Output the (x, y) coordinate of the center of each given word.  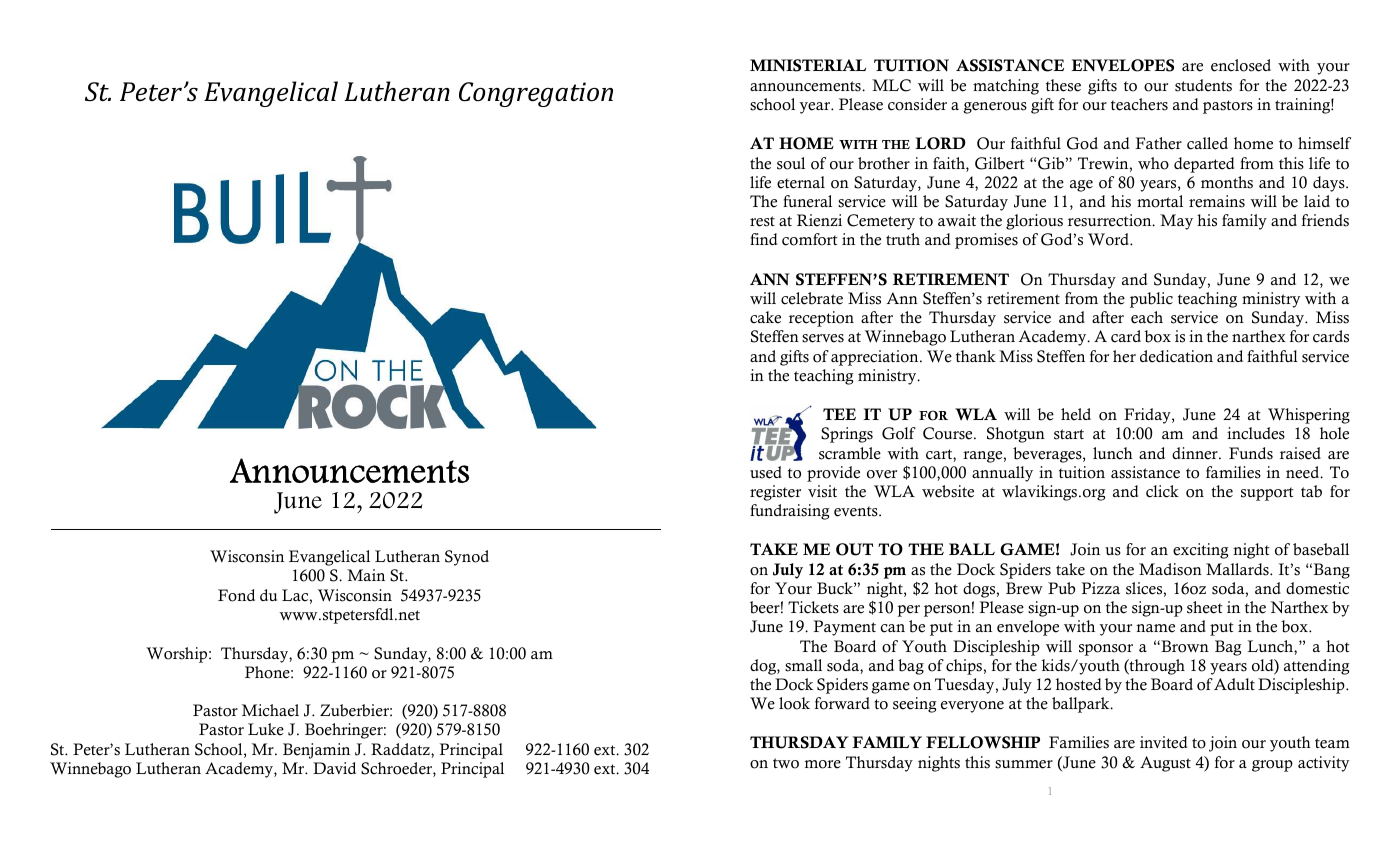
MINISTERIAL (808, 65)
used (766, 472)
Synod (467, 558)
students (1203, 85)
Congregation (536, 94)
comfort (810, 239)
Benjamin (316, 751)
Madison (1170, 569)
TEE (839, 414)
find (763, 239)
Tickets (813, 607)
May (1176, 222)
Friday (1148, 416)
